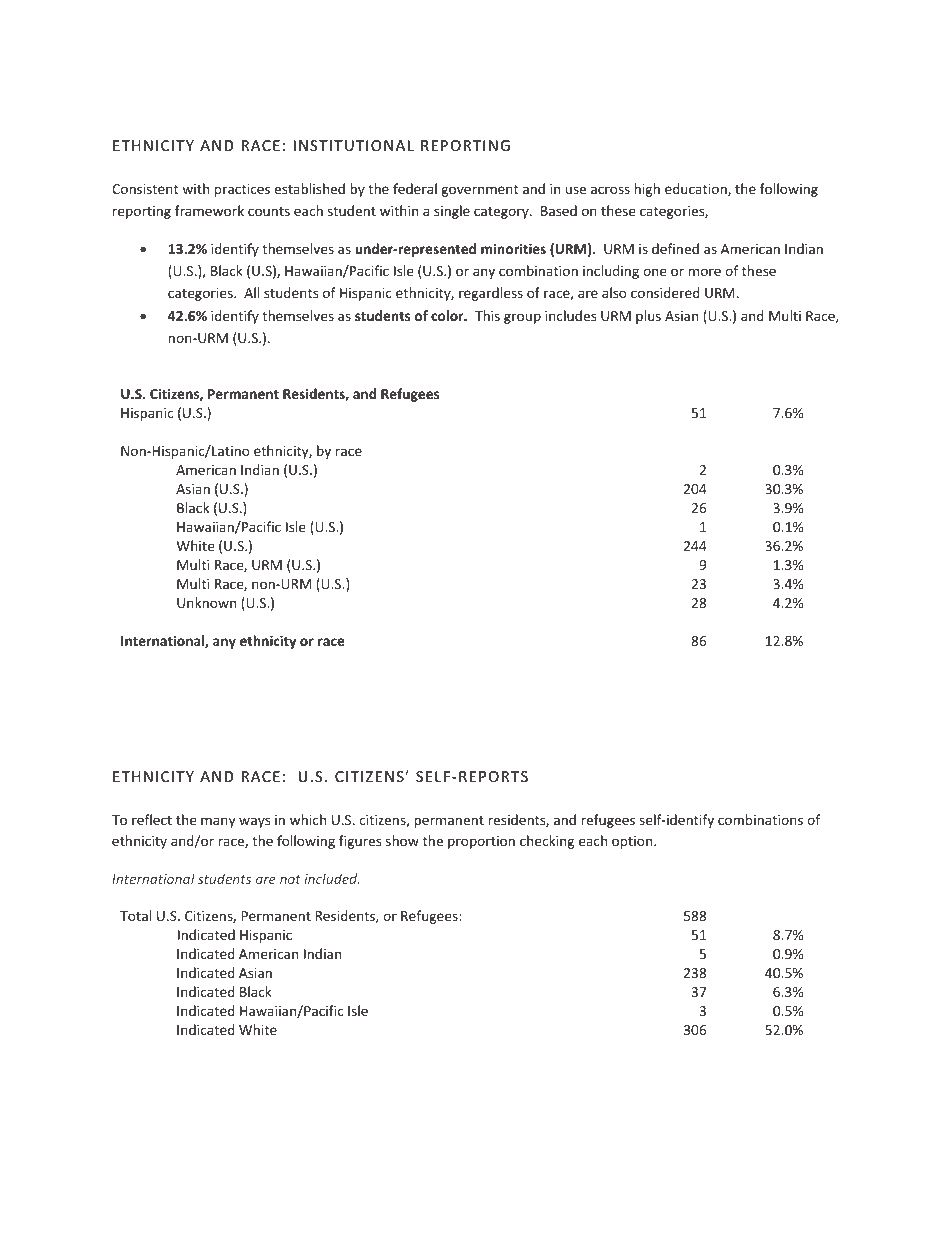  Describe the element at coordinates (251, 292) in the screenshot. I see `All` at that location.
